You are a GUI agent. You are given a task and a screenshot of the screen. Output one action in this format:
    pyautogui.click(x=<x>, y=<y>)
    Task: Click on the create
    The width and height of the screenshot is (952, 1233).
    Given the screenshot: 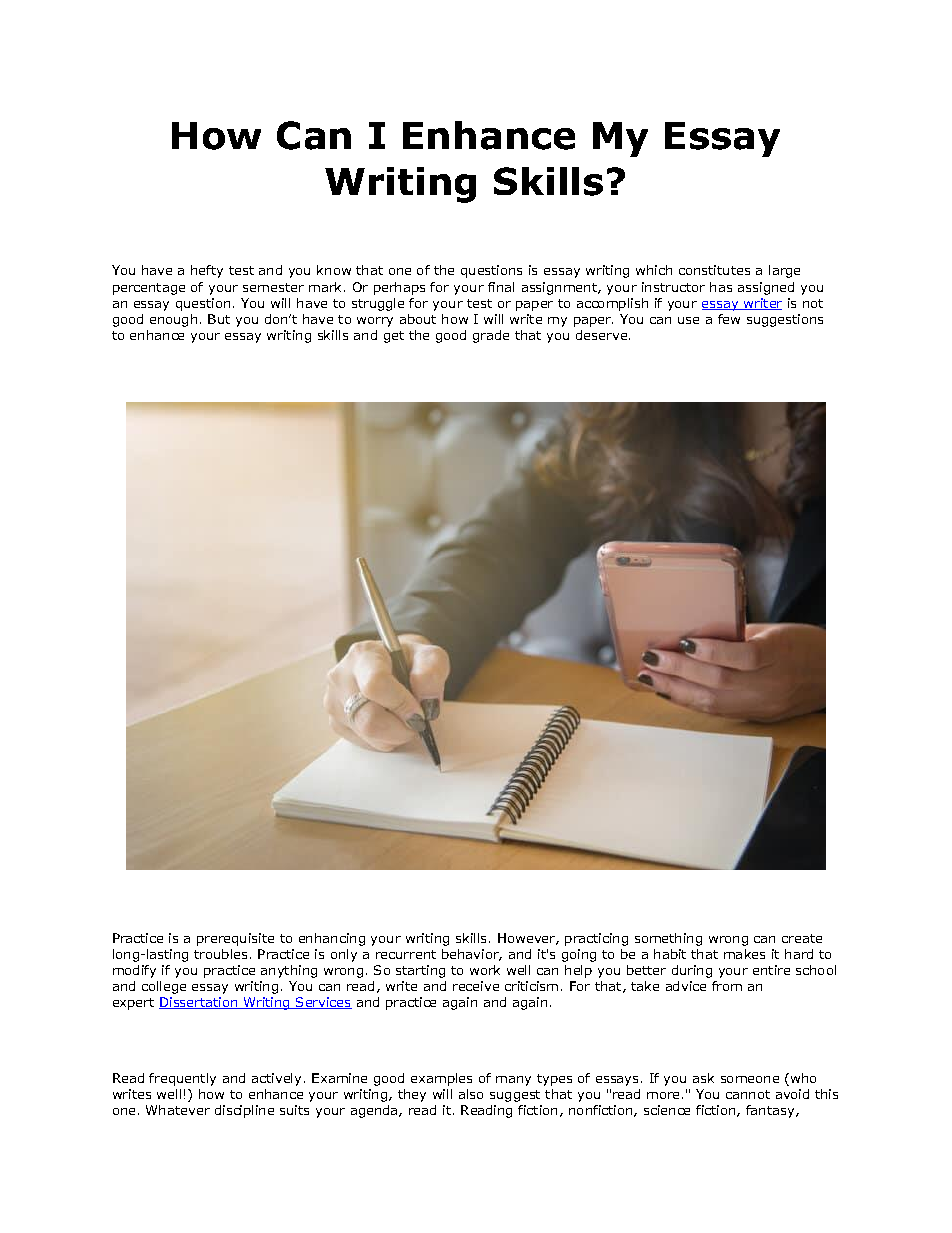 What is the action you would take?
    pyautogui.click(x=802, y=938)
